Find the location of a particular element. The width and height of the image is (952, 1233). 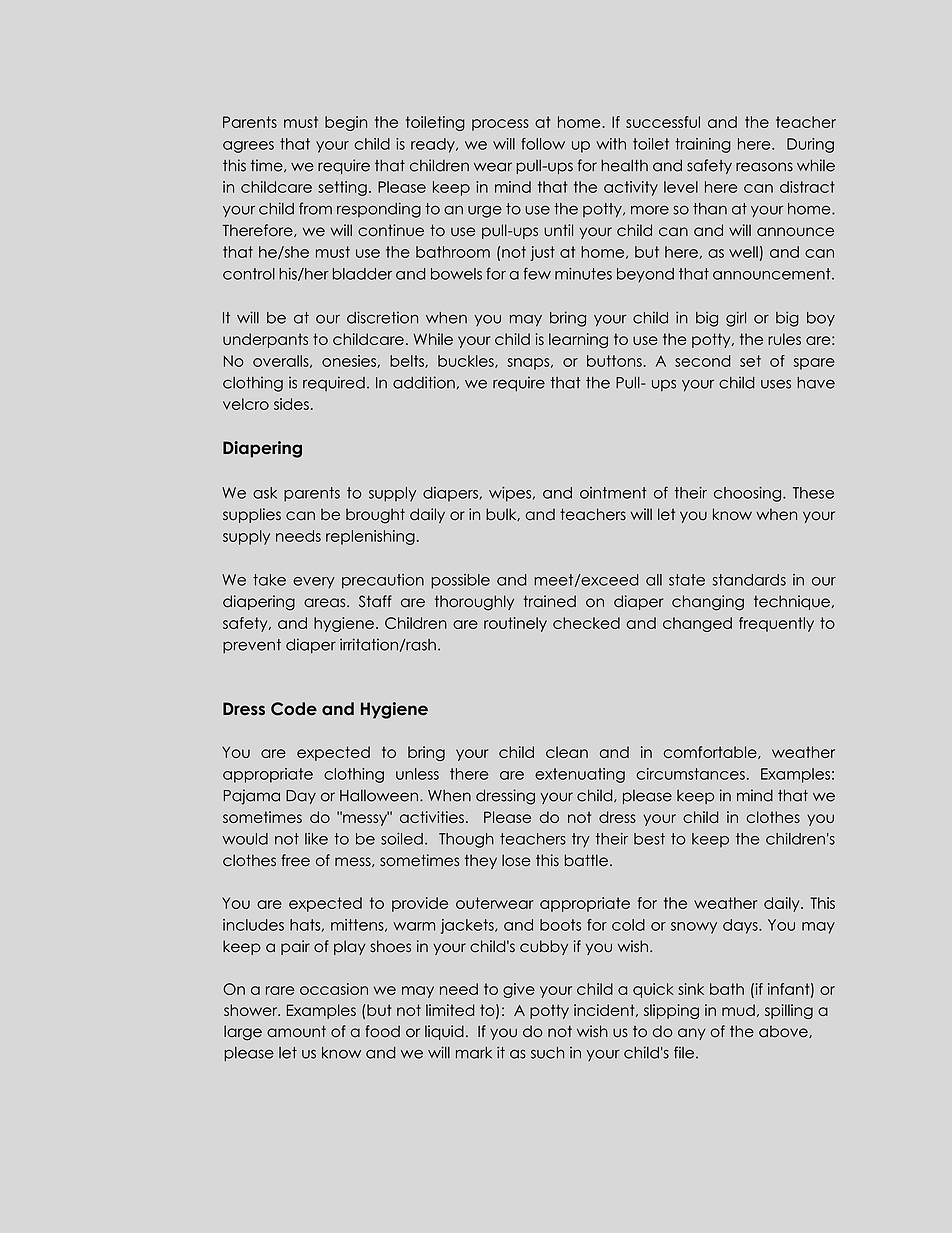

such is located at coordinates (547, 1053).
